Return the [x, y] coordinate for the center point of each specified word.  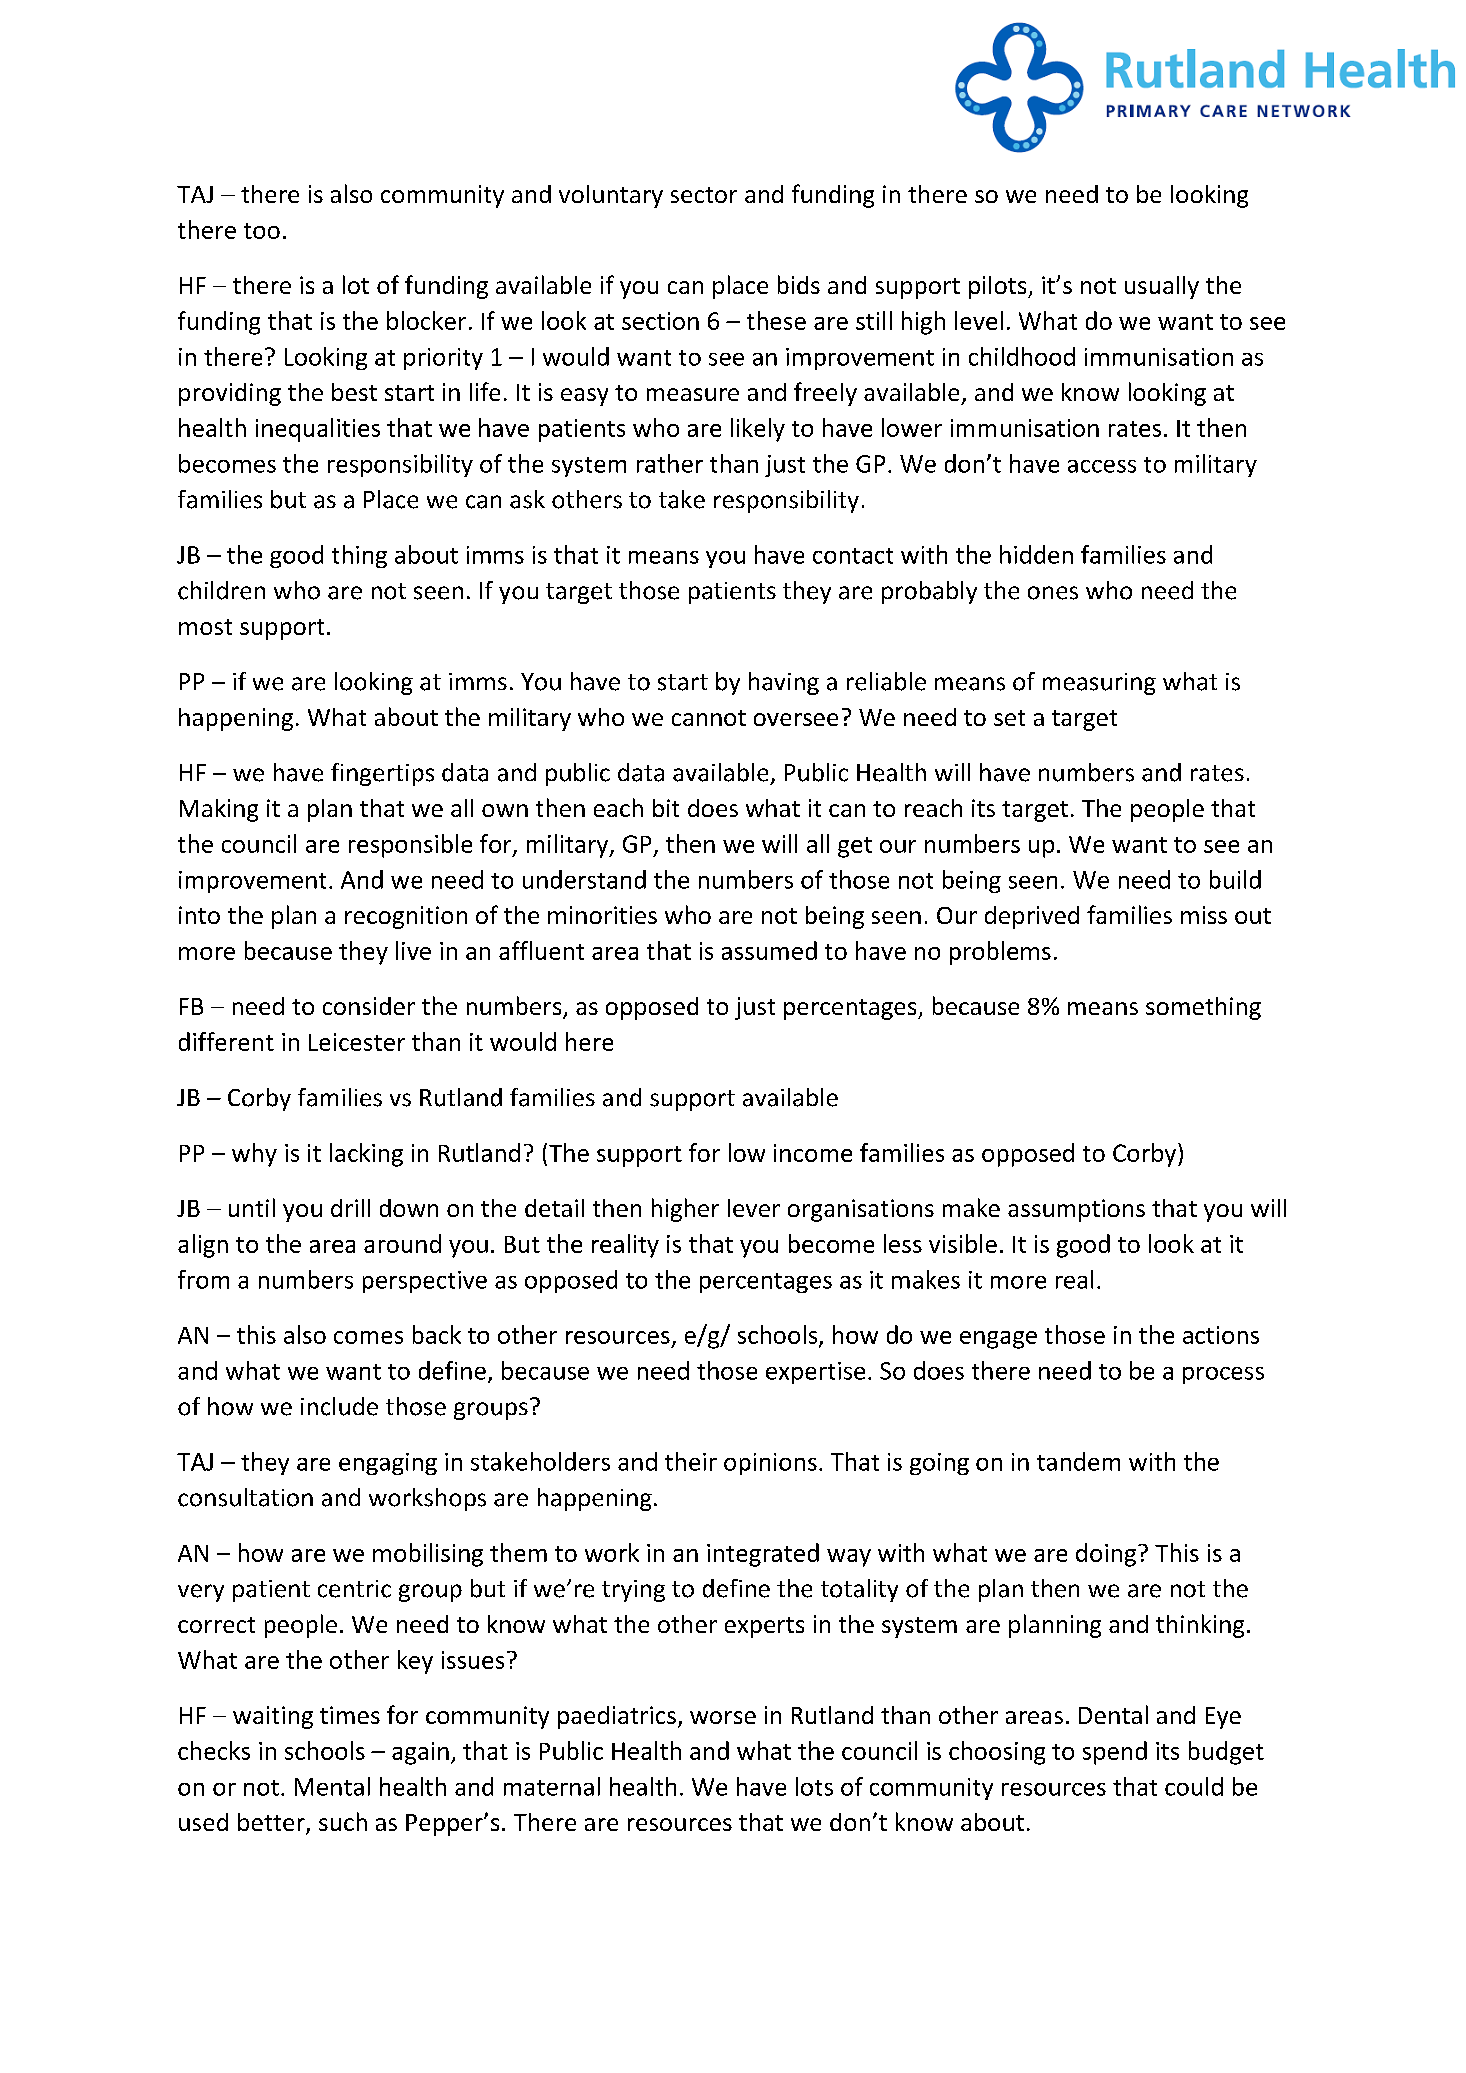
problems [1000, 953]
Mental [332, 1786]
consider [369, 1006]
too [262, 231]
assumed [769, 950]
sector [704, 195]
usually [1162, 287]
